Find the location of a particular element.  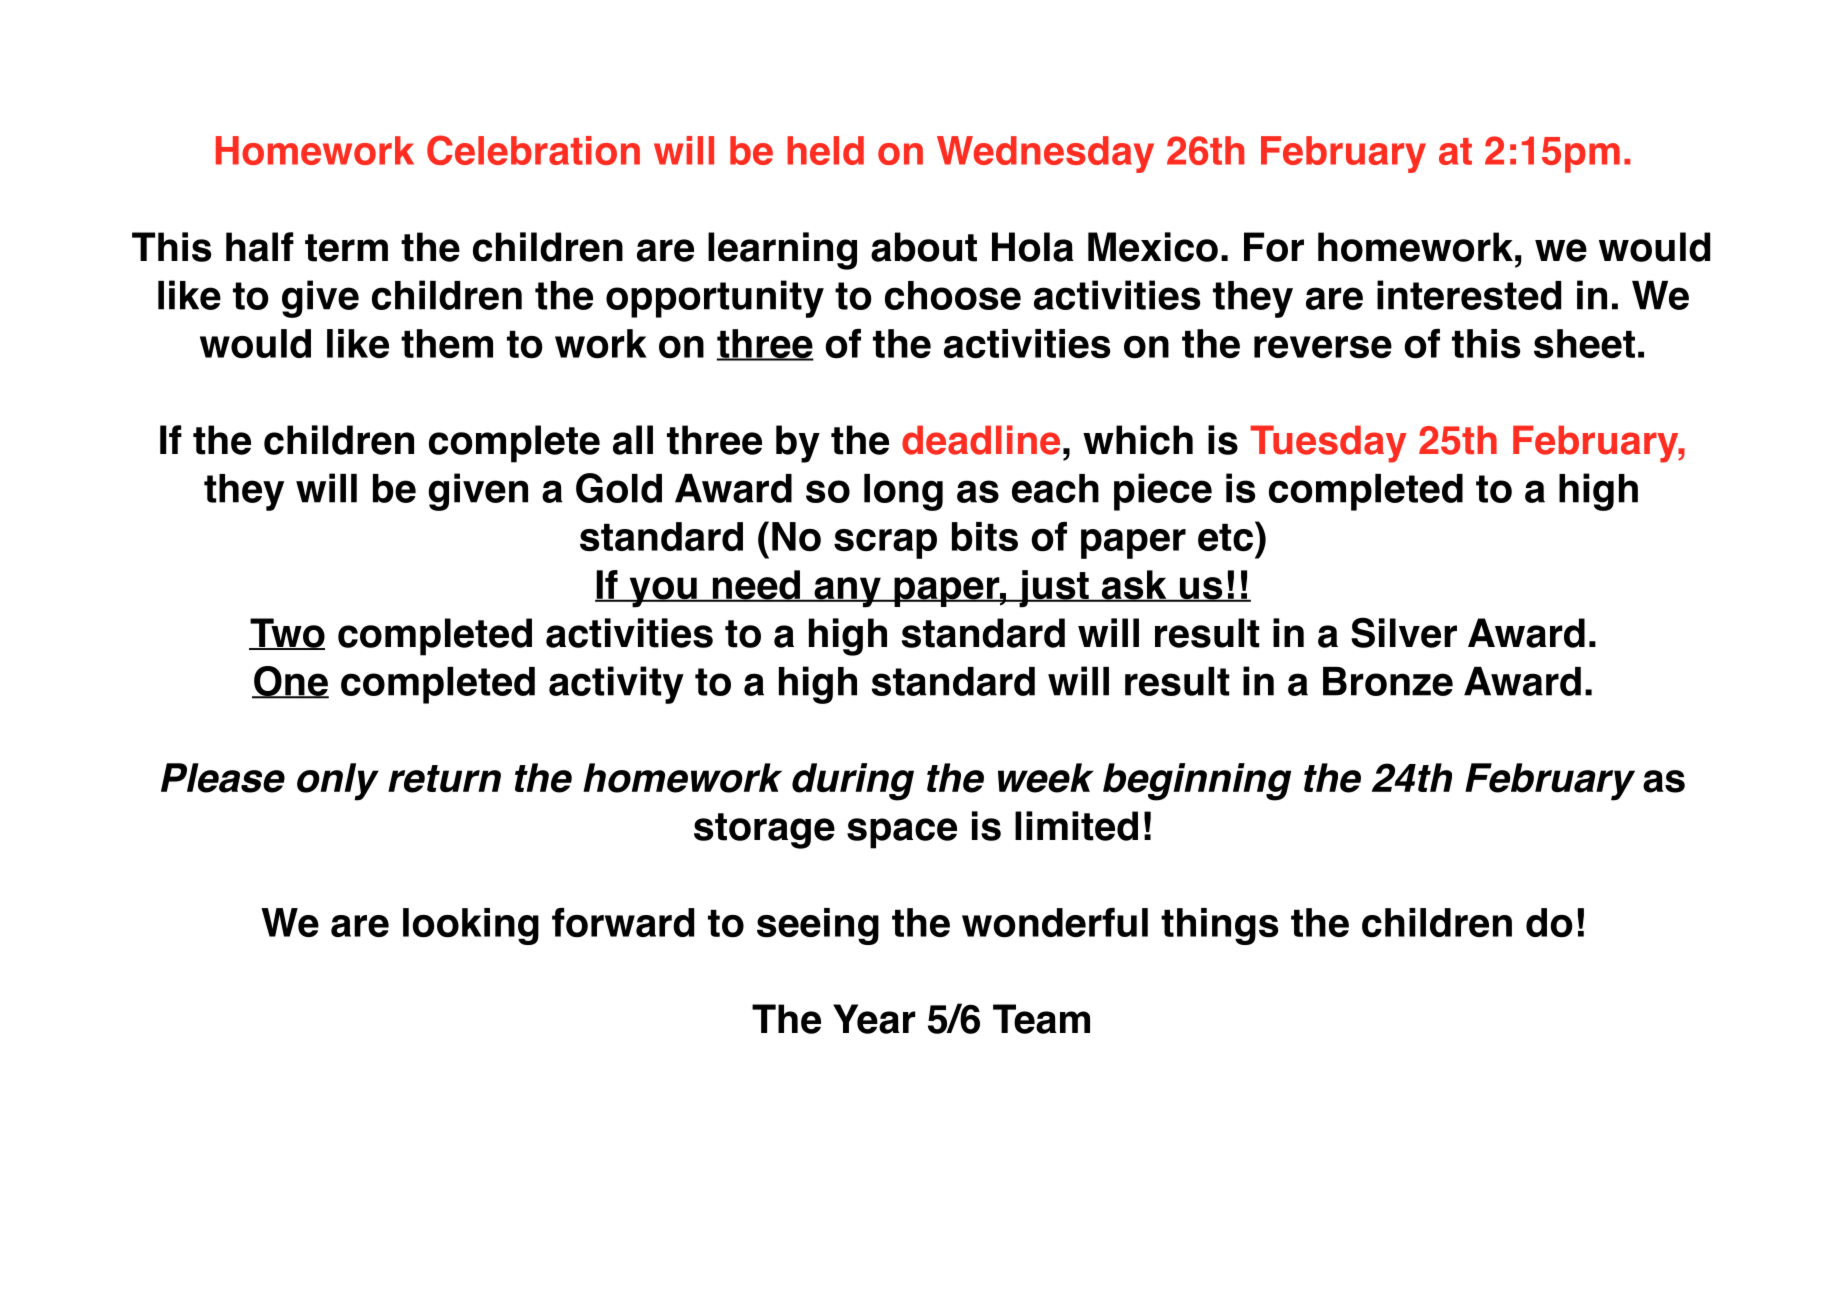

held is located at coordinates (825, 150).
